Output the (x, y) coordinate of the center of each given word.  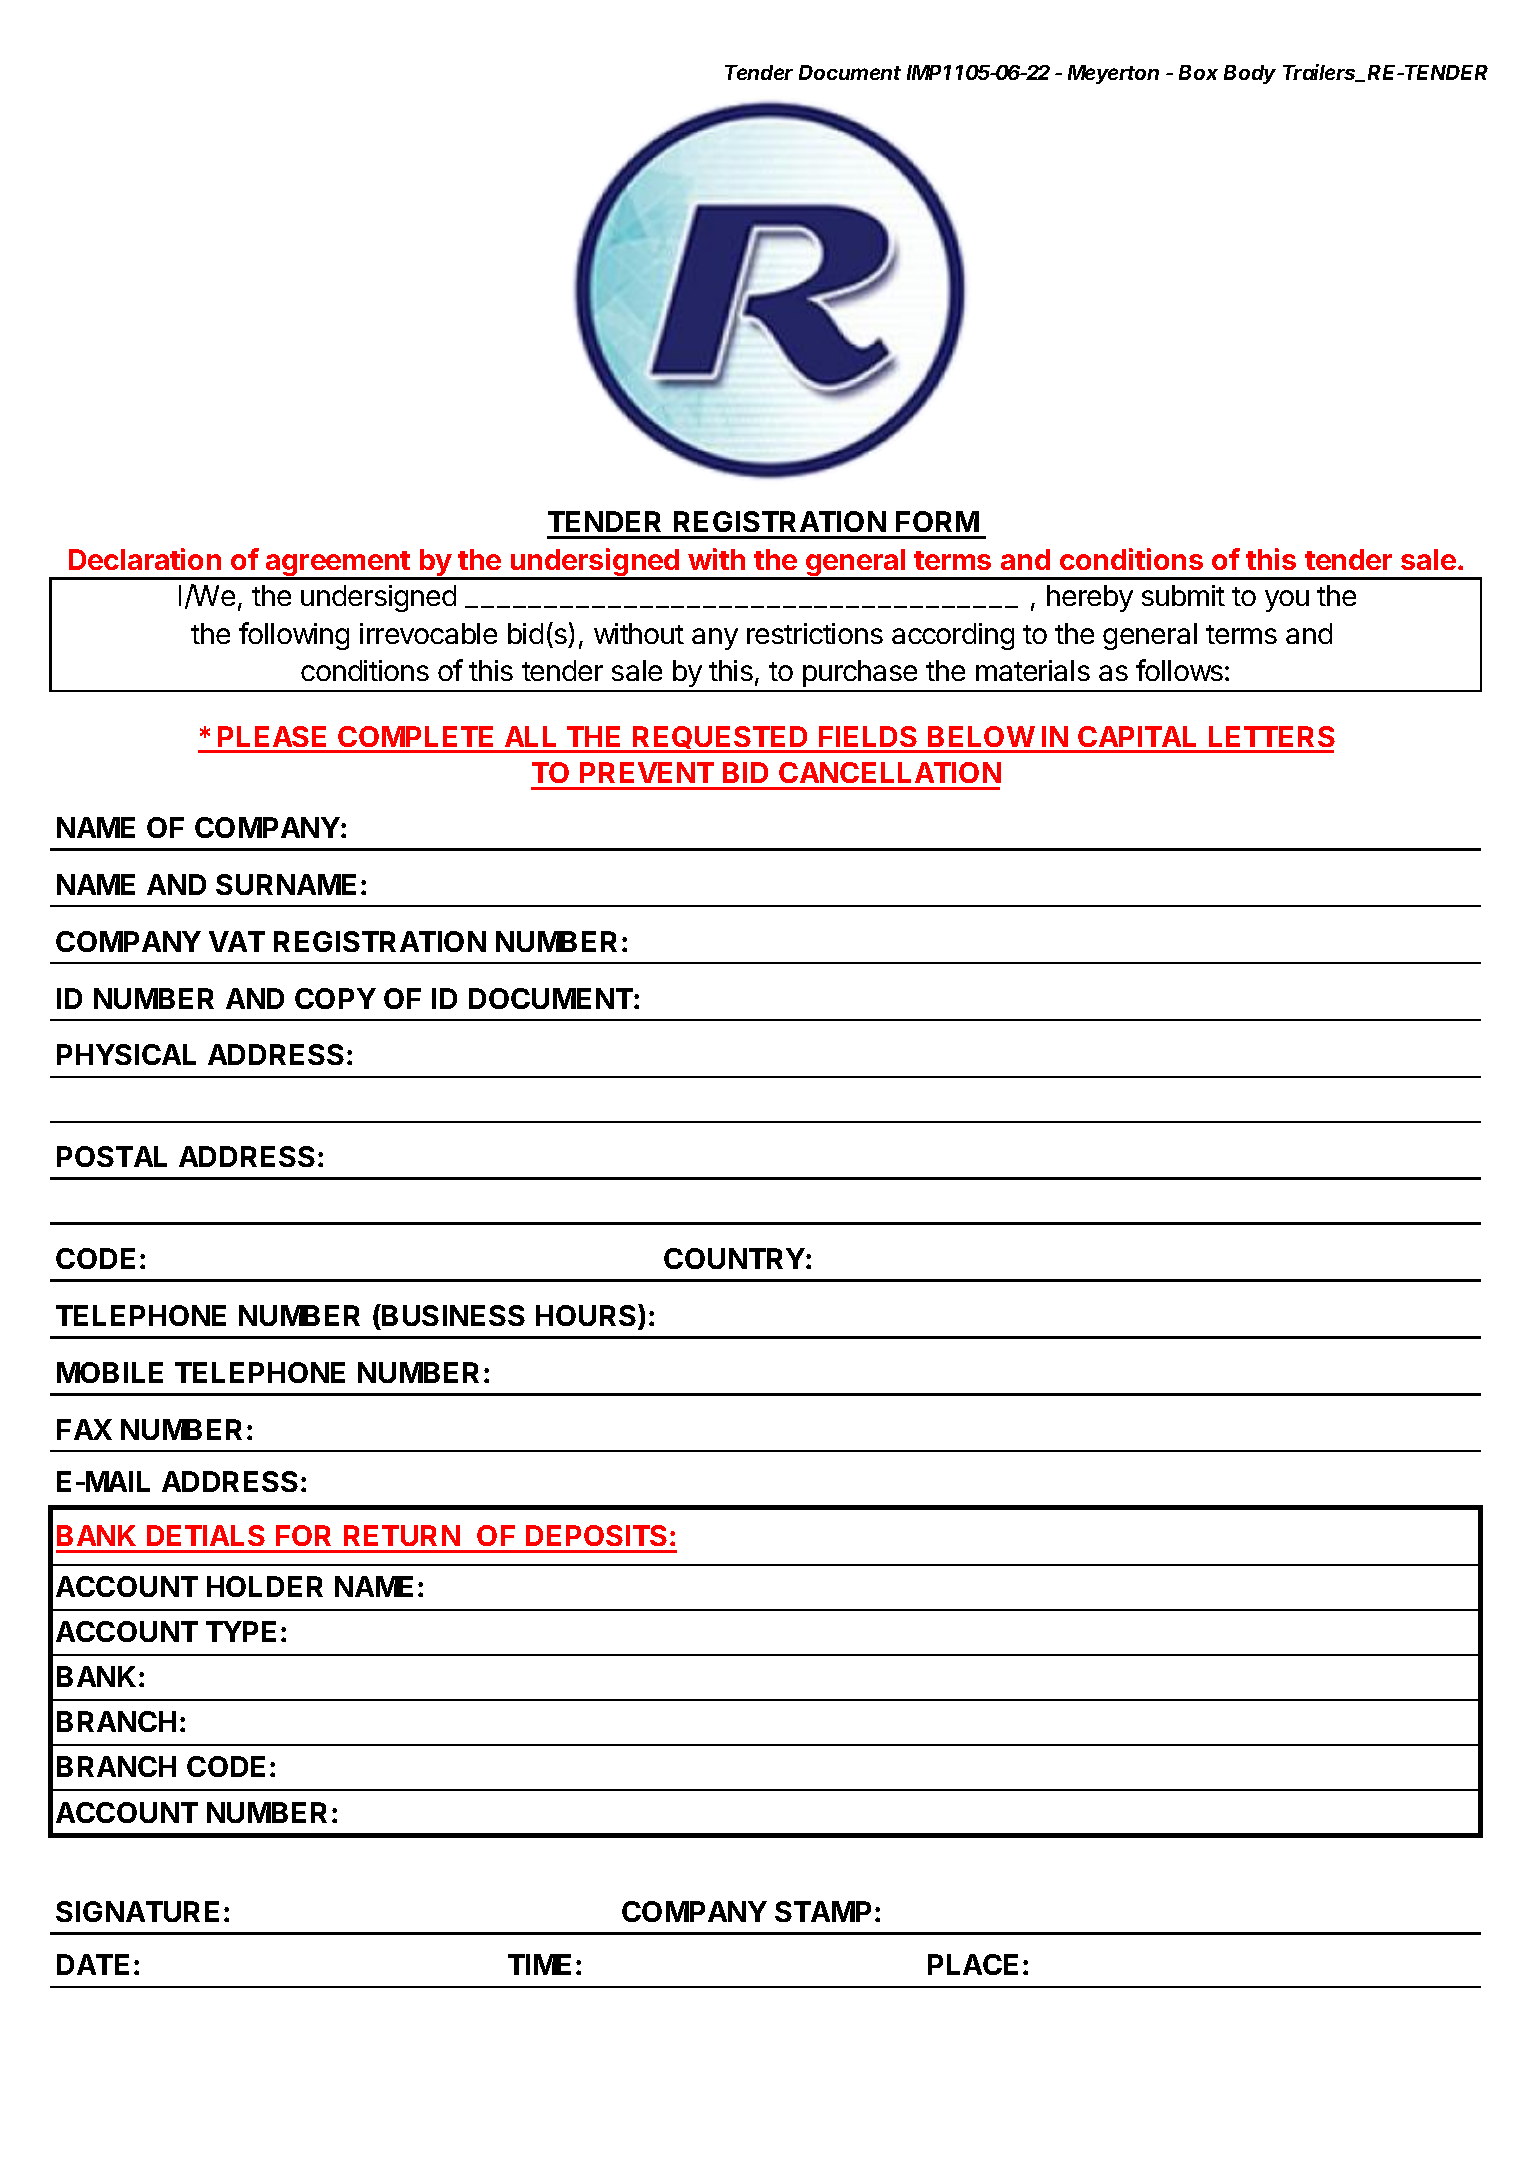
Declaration (145, 559)
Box (1198, 72)
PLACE (973, 1964)
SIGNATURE (137, 1911)
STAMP (823, 1911)
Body (1250, 74)
